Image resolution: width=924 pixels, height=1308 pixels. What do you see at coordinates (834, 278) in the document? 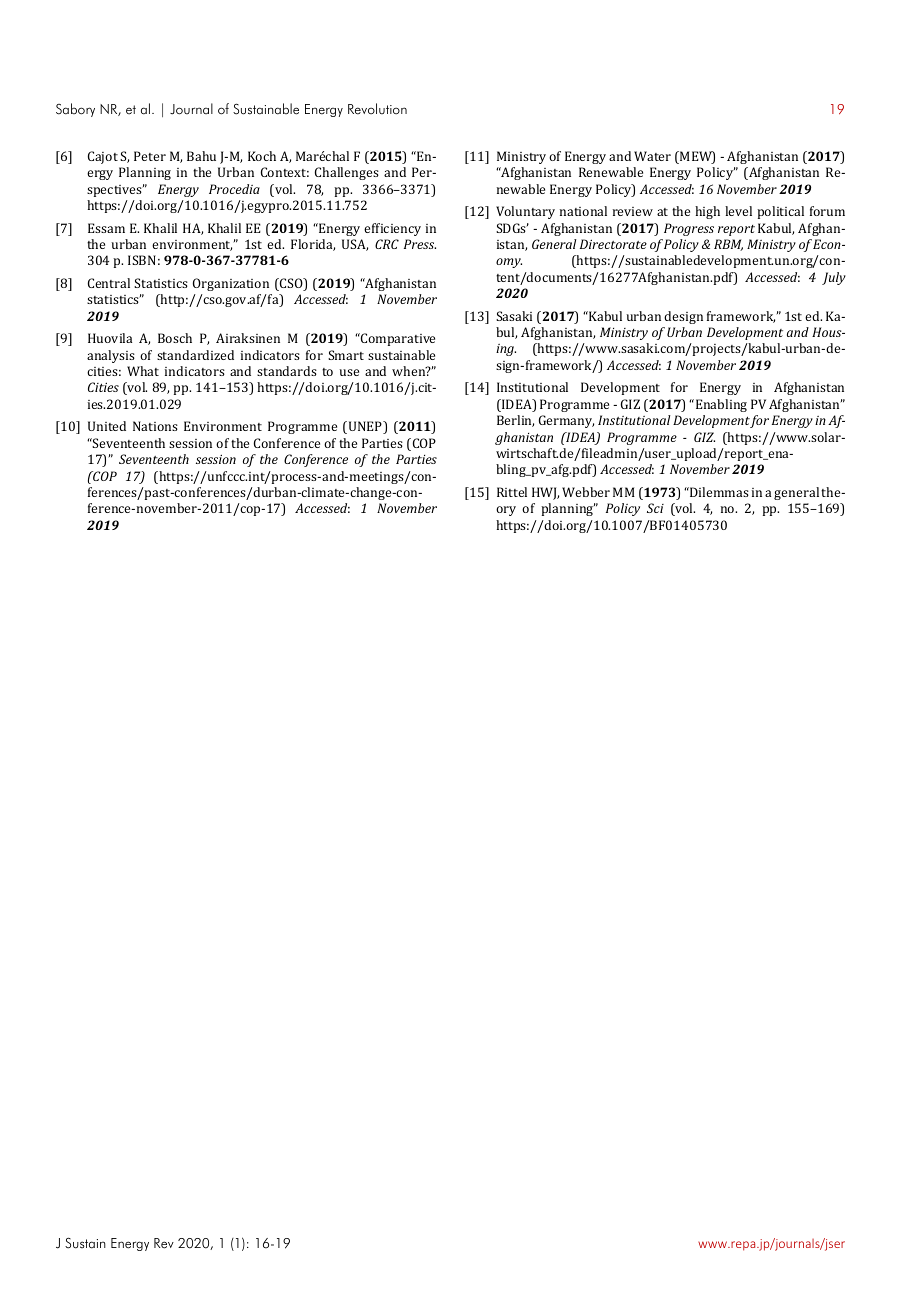
I see `July` at bounding box center [834, 278].
